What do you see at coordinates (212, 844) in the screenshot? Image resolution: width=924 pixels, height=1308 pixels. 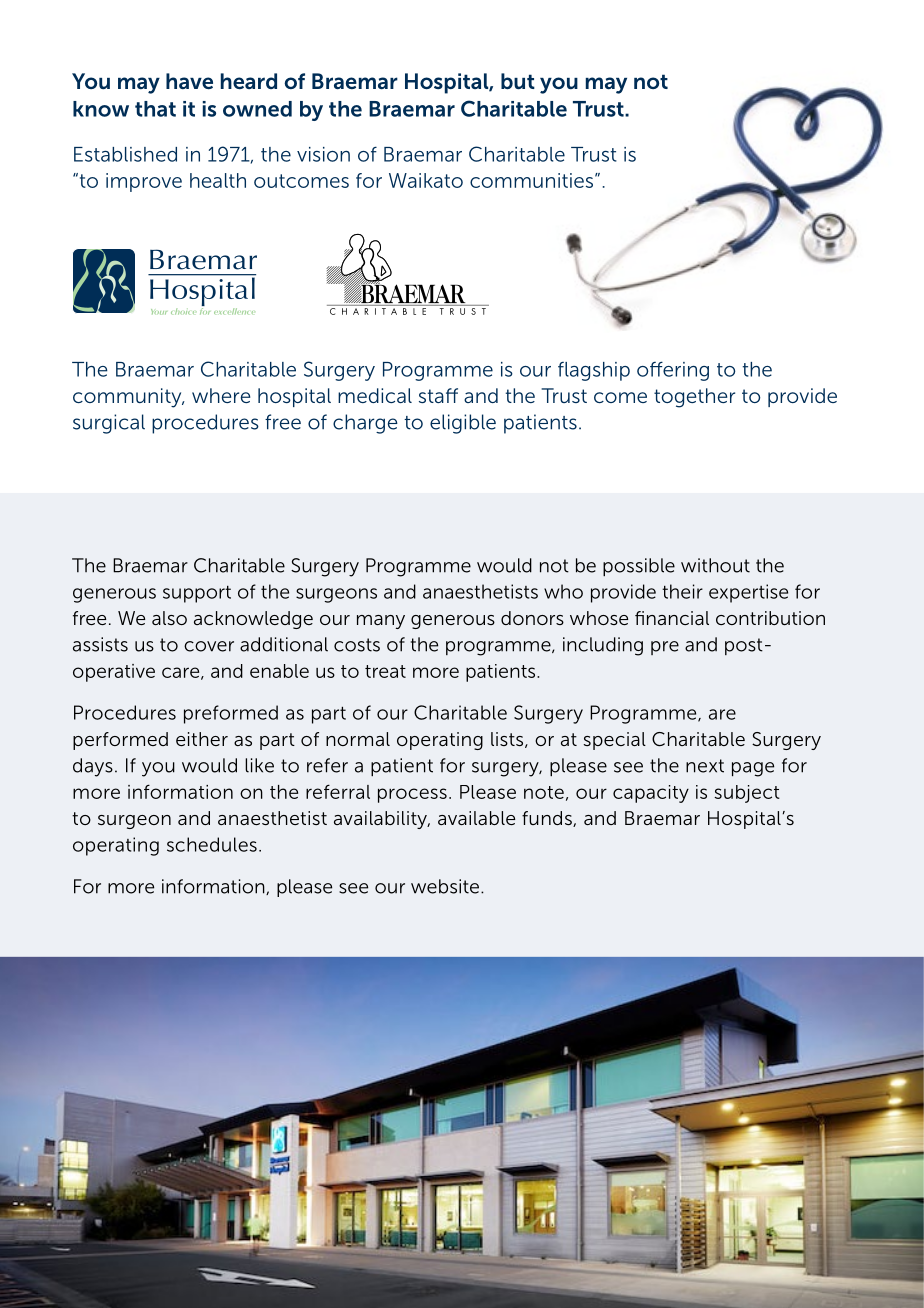 I see `schedules` at bounding box center [212, 844].
